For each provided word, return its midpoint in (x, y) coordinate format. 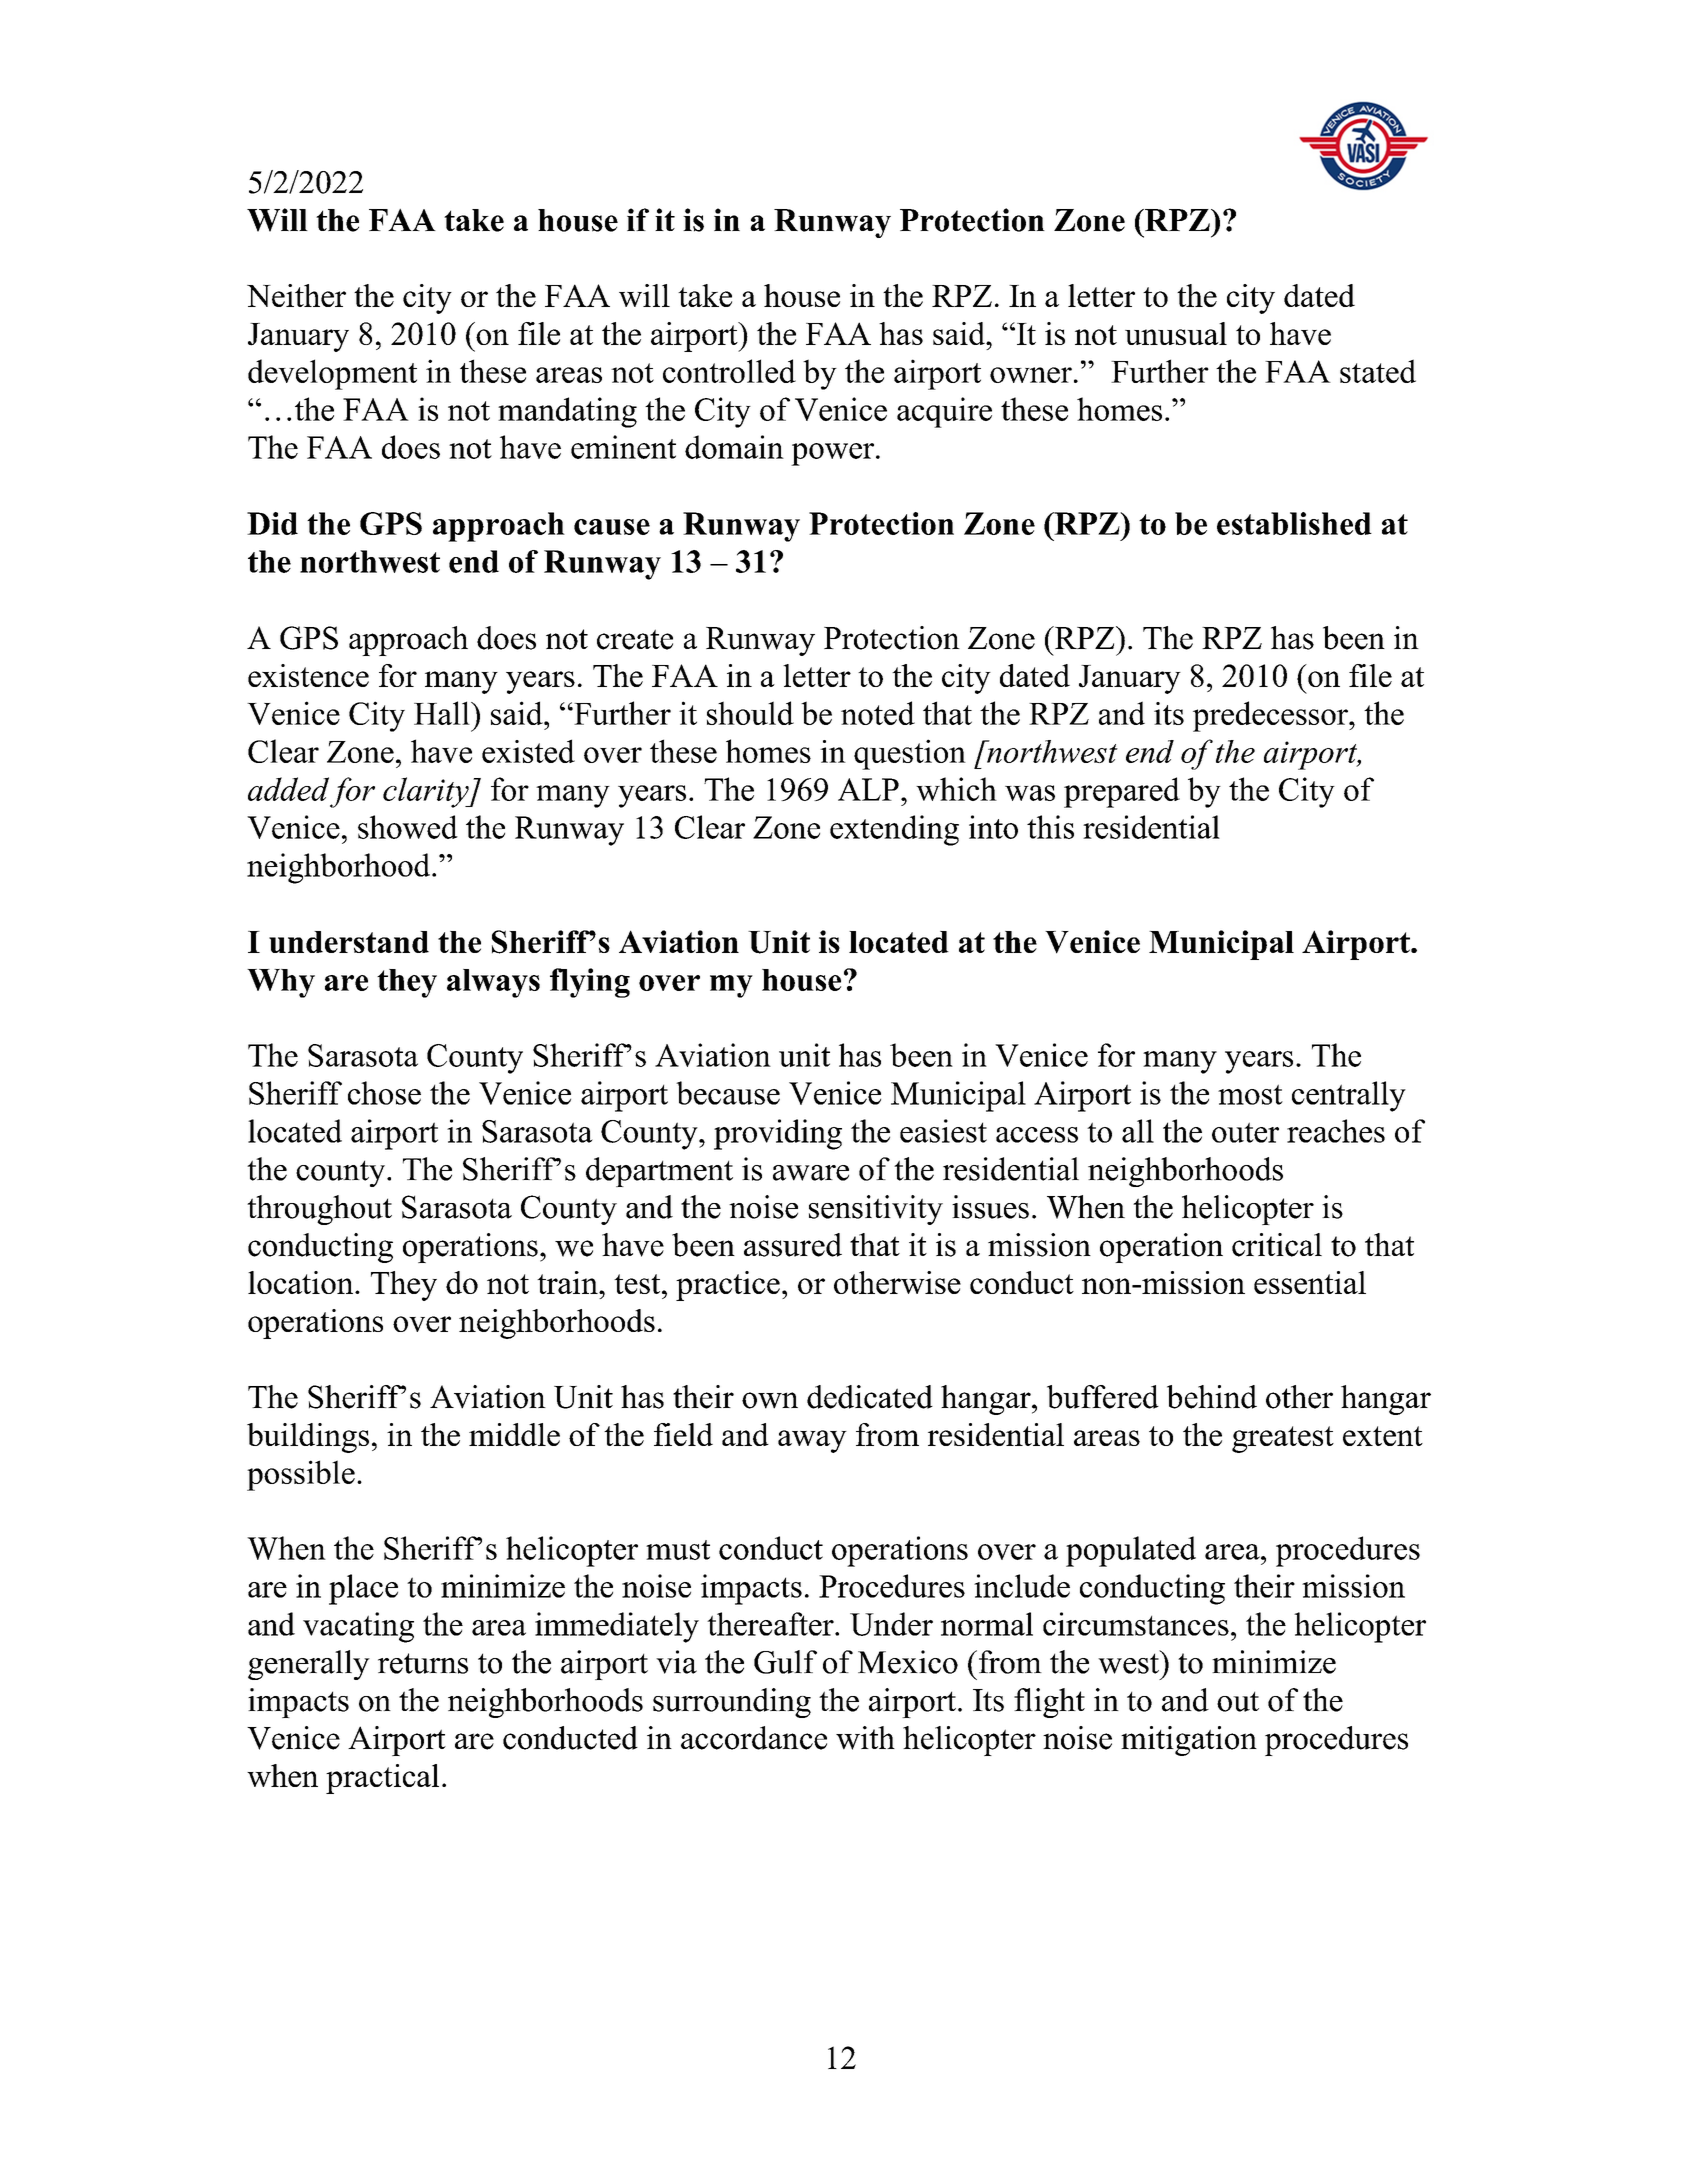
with (865, 1738)
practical (382, 1779)
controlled (729, 371)
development (332, 374)
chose (384, 1093)
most (1250, 1094)
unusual (1176, 333)
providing (778, 1134)
